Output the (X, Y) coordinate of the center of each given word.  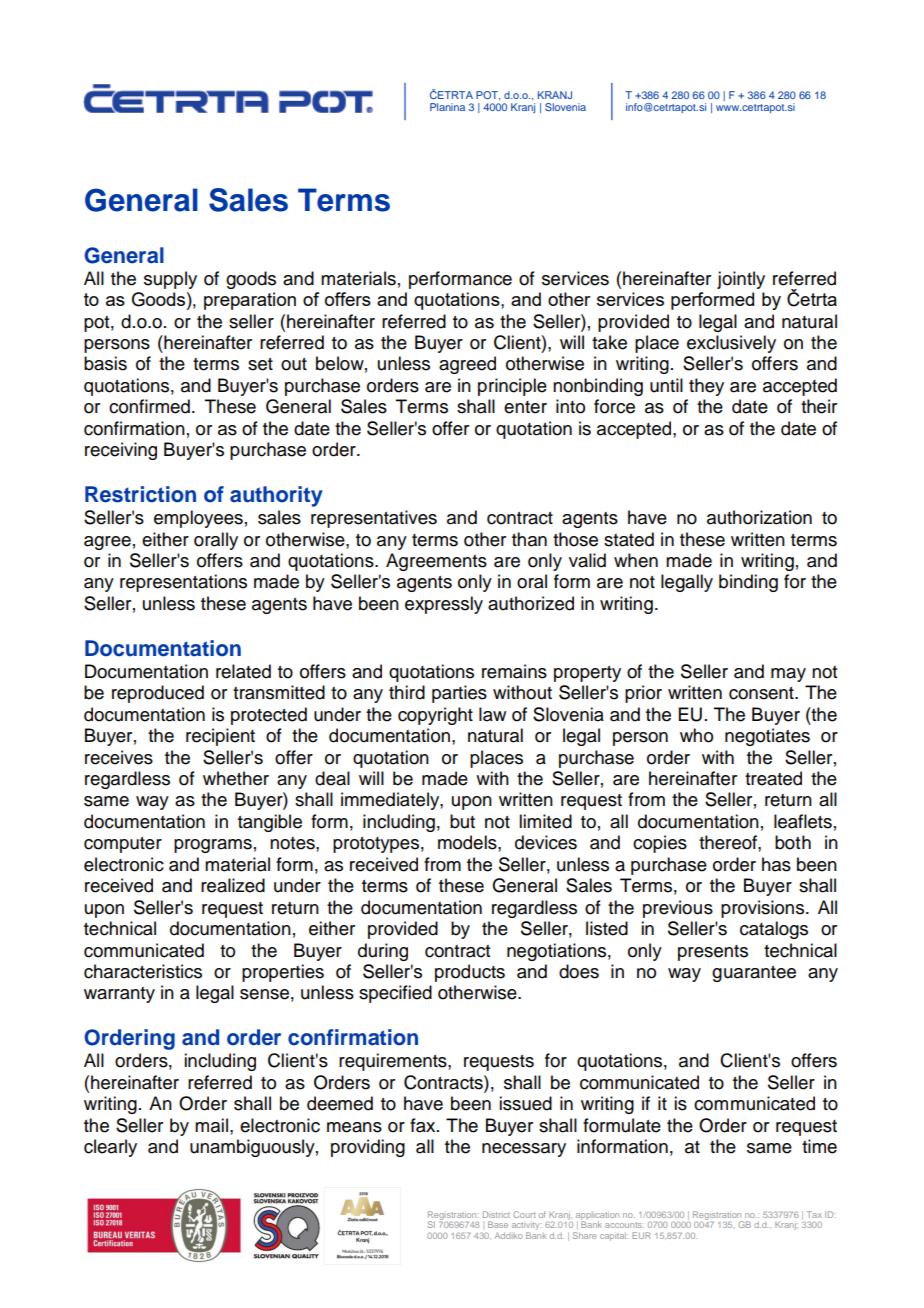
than (529, 539)
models (468, 842)
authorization (759, 517)
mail (211, 1125)
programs (213, 846)
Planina (447, 107)
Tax (814, 1214)
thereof (729, 842)
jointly (741, 280)
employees (198, 519)
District (496, 1214)
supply (170, 280)
